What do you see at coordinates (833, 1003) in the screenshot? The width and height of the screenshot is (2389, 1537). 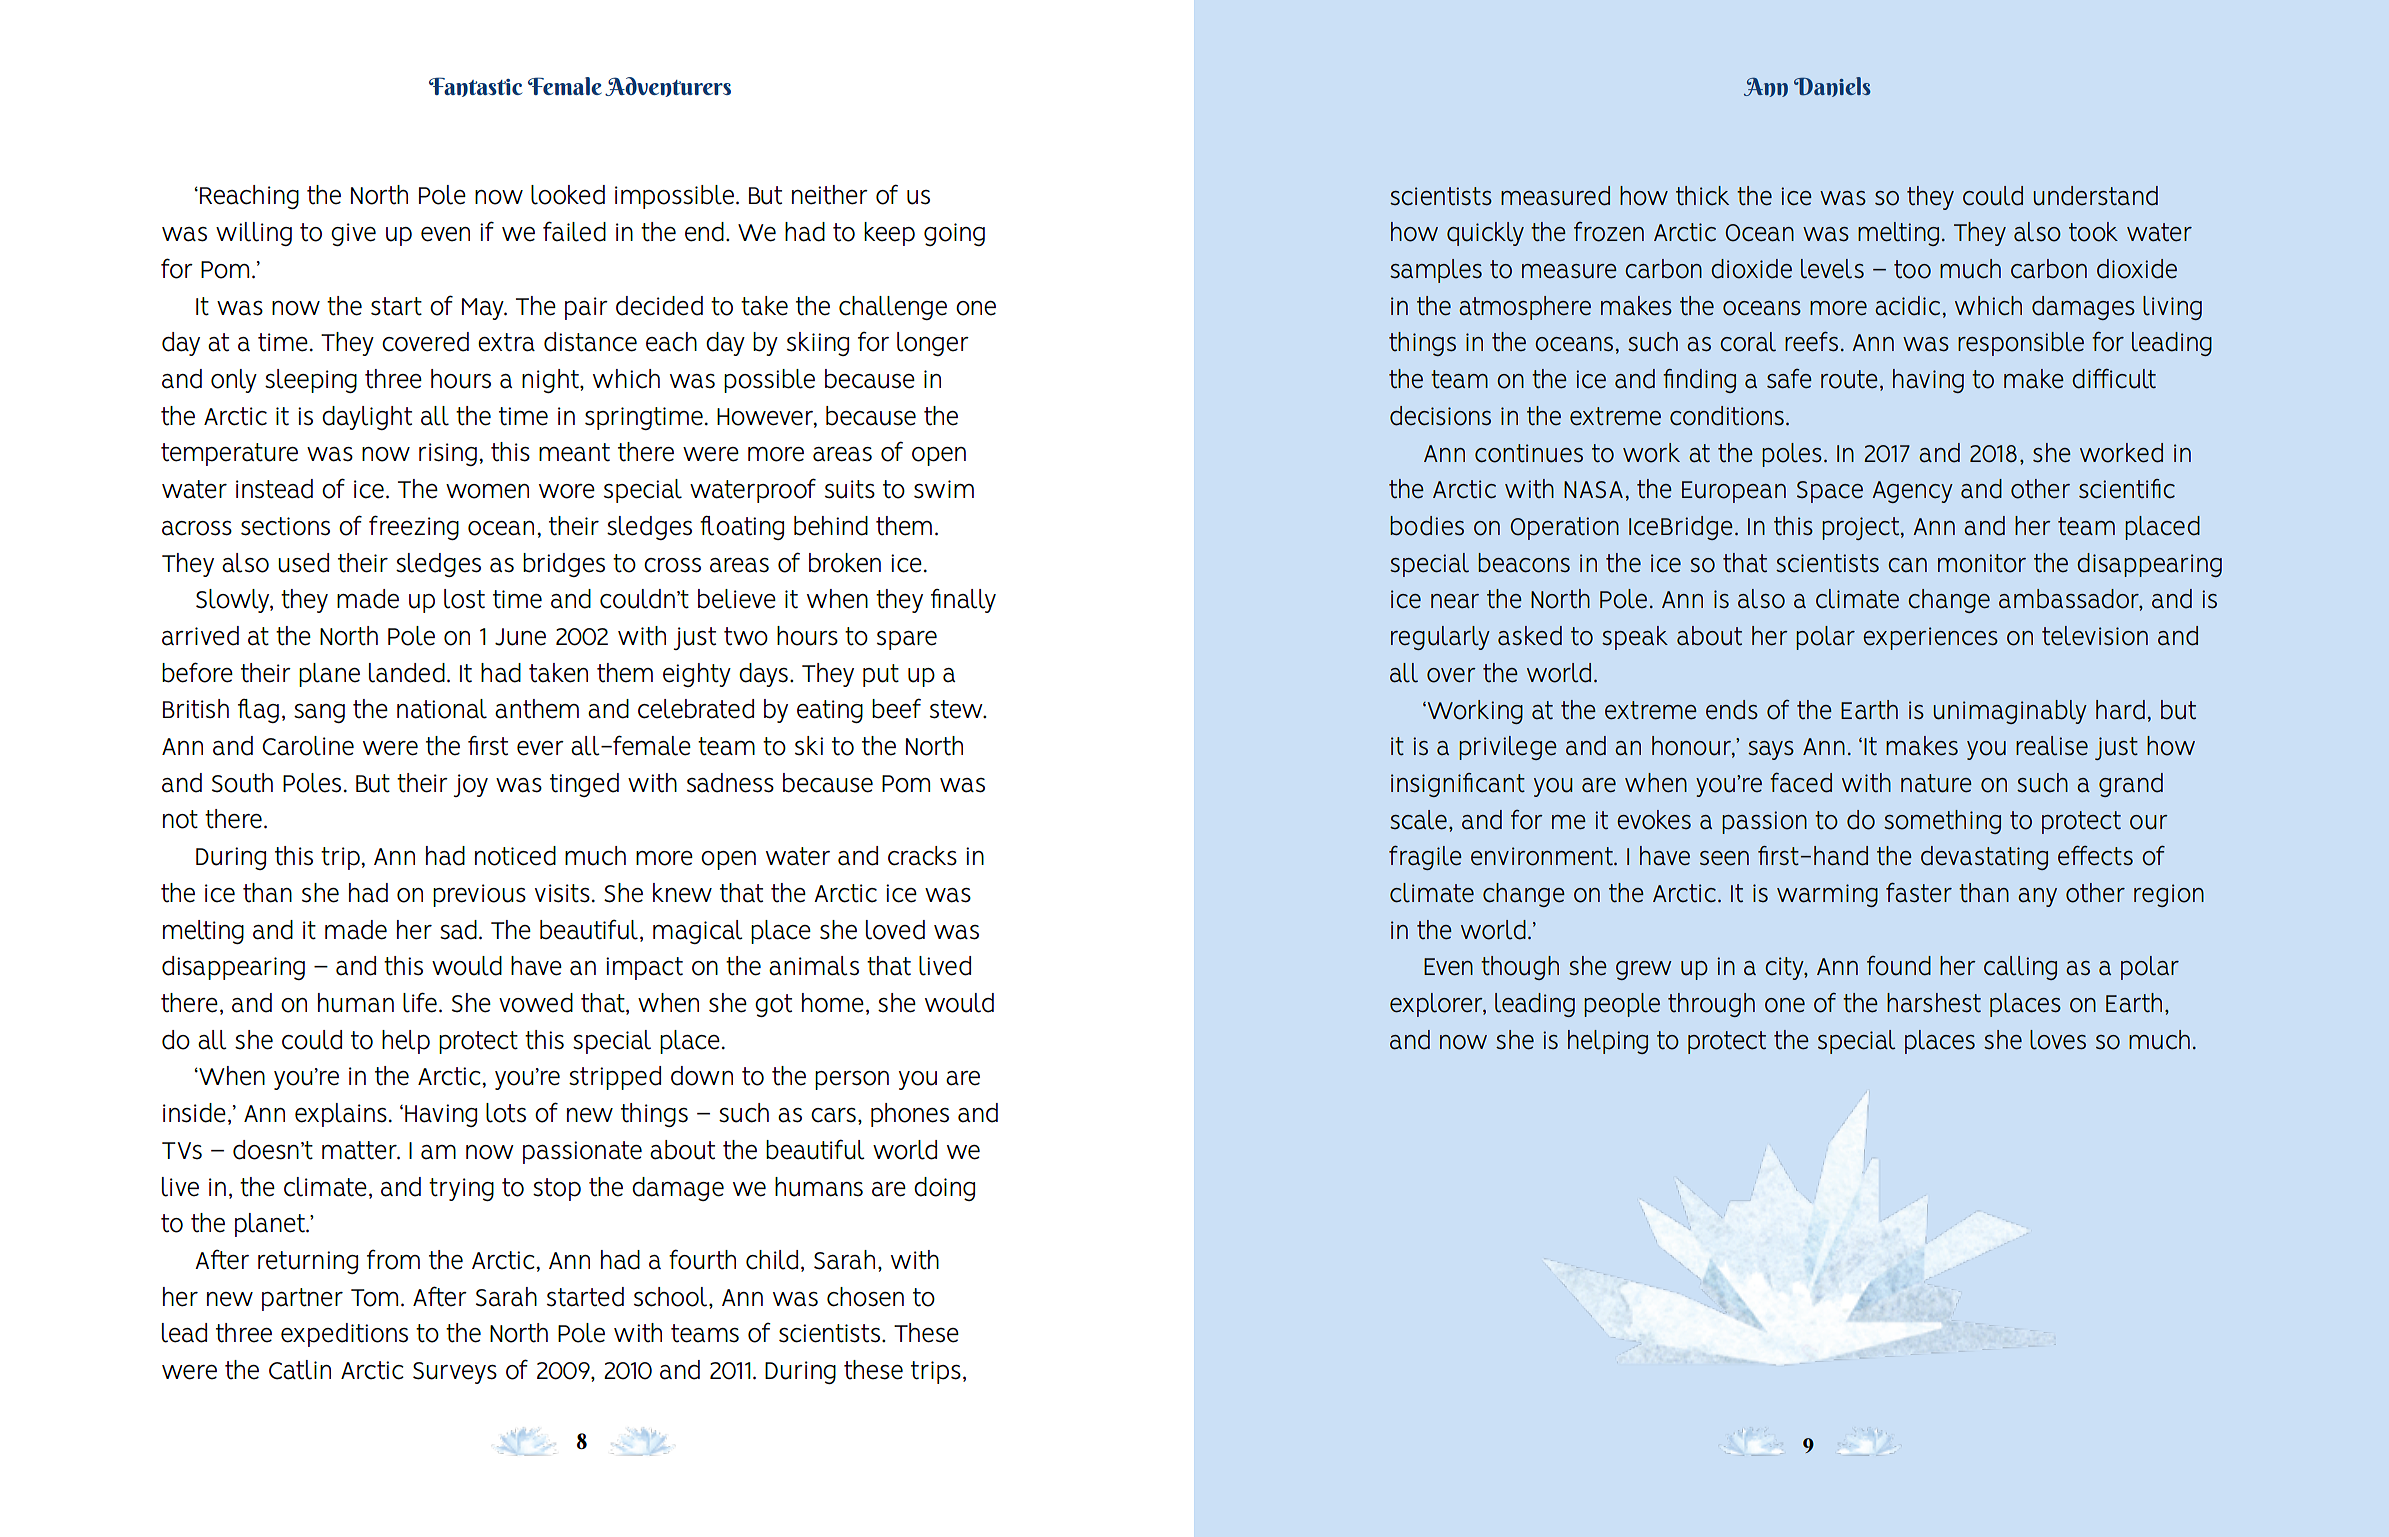 I see `home` at bounding box center [833, 1003].
